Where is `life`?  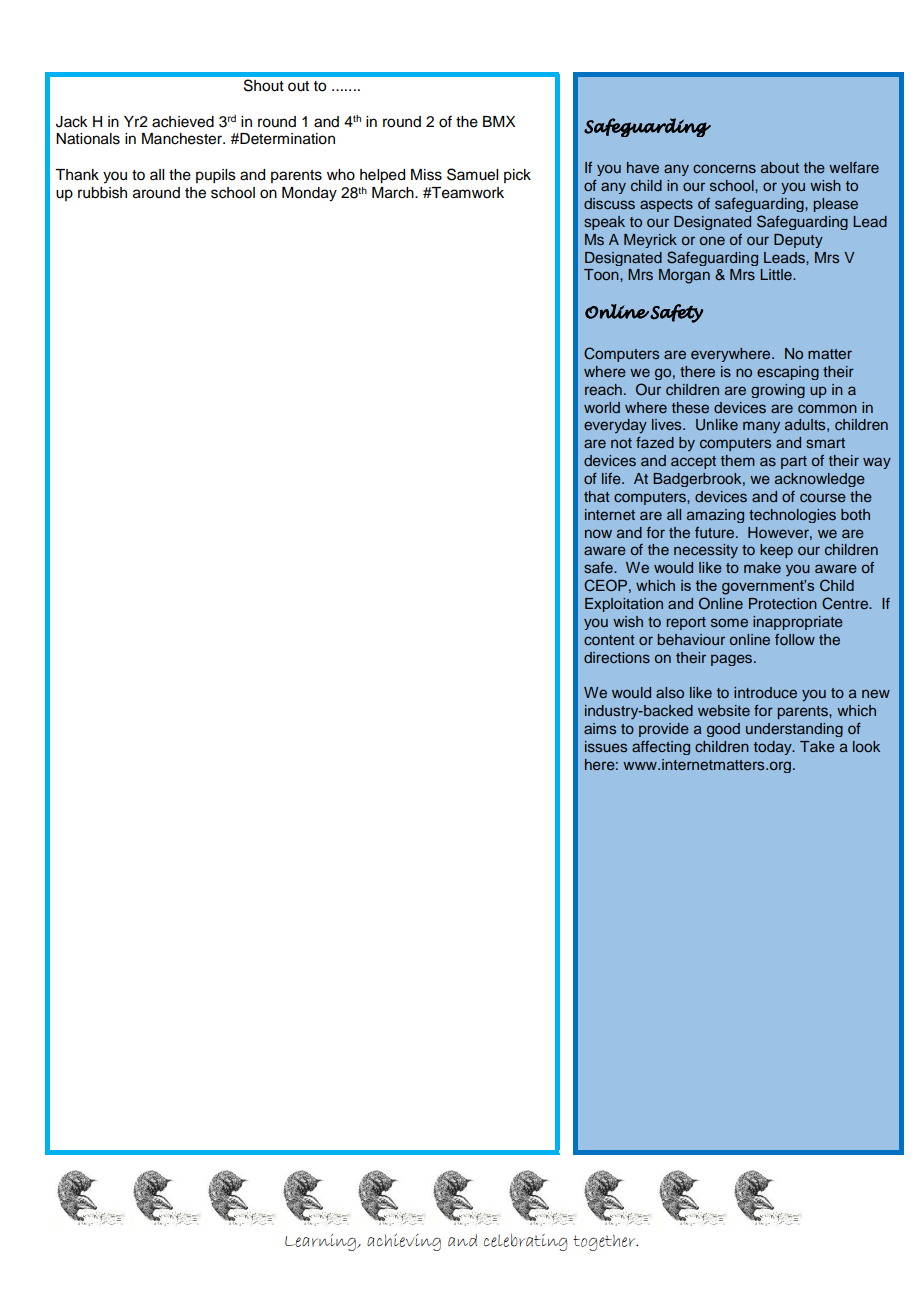
life is located at coordinates (612, 478).
